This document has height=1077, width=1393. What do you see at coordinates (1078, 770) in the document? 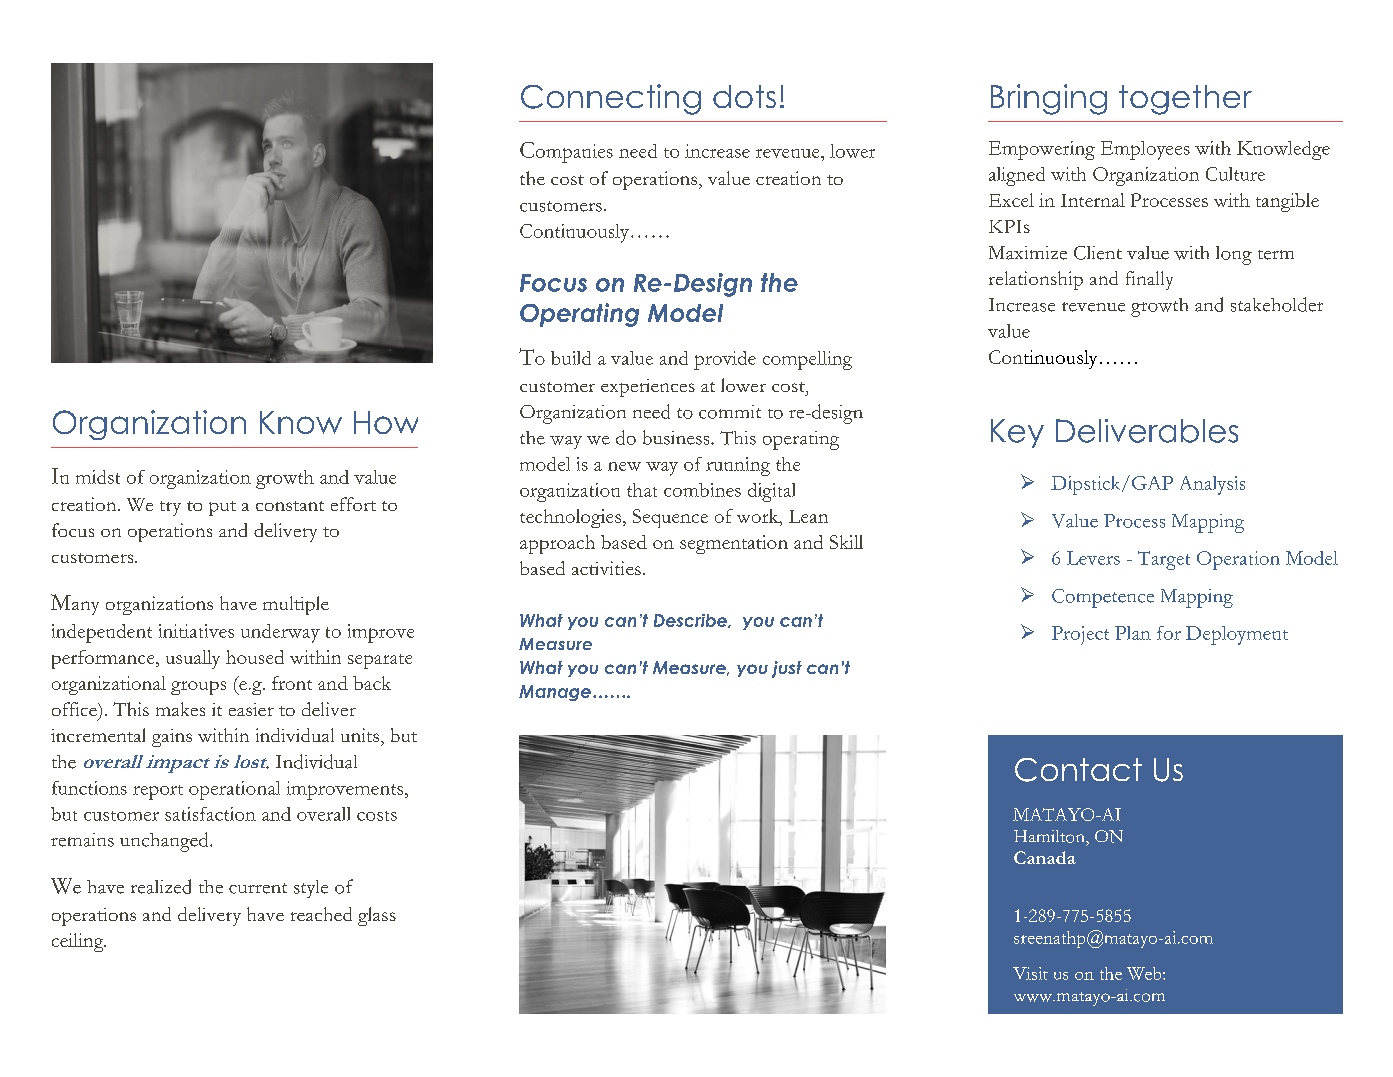
I see `Contact` at bounding box center [1078, 770].
